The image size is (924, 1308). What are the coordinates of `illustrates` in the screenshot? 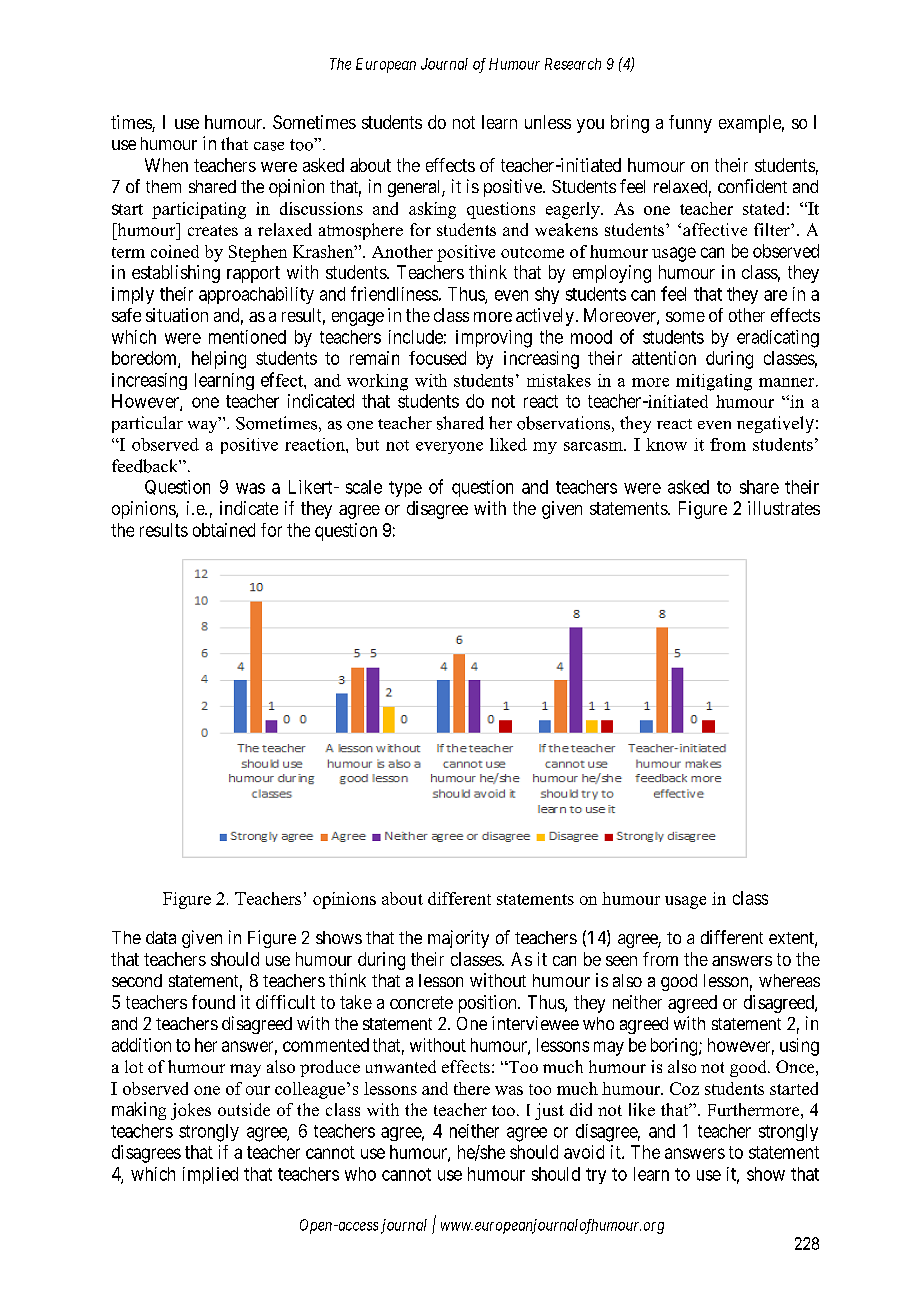 It's located at (784, 508).
